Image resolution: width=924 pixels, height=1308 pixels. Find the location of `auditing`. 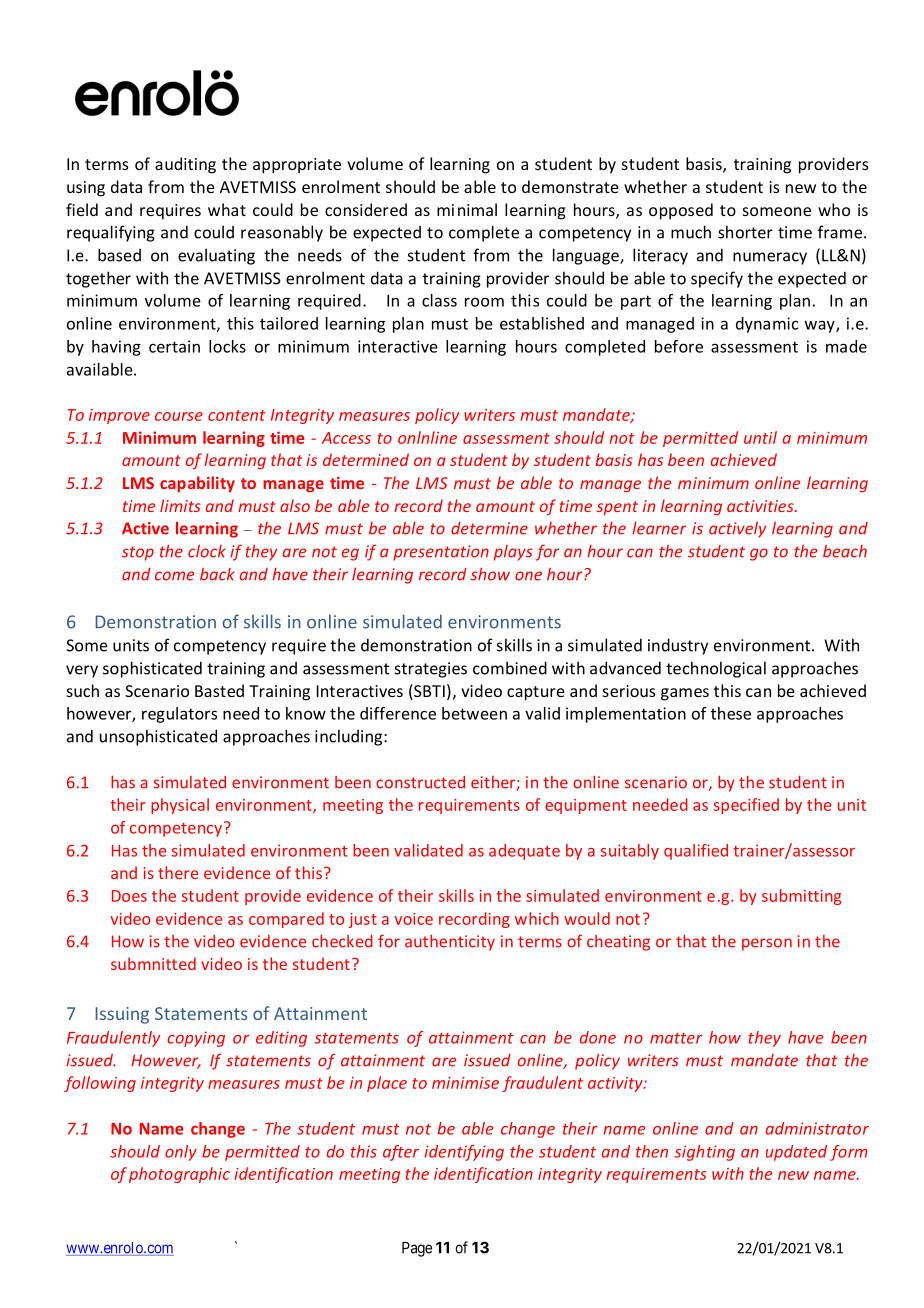

auditing is located at coordinates (185, 165).
